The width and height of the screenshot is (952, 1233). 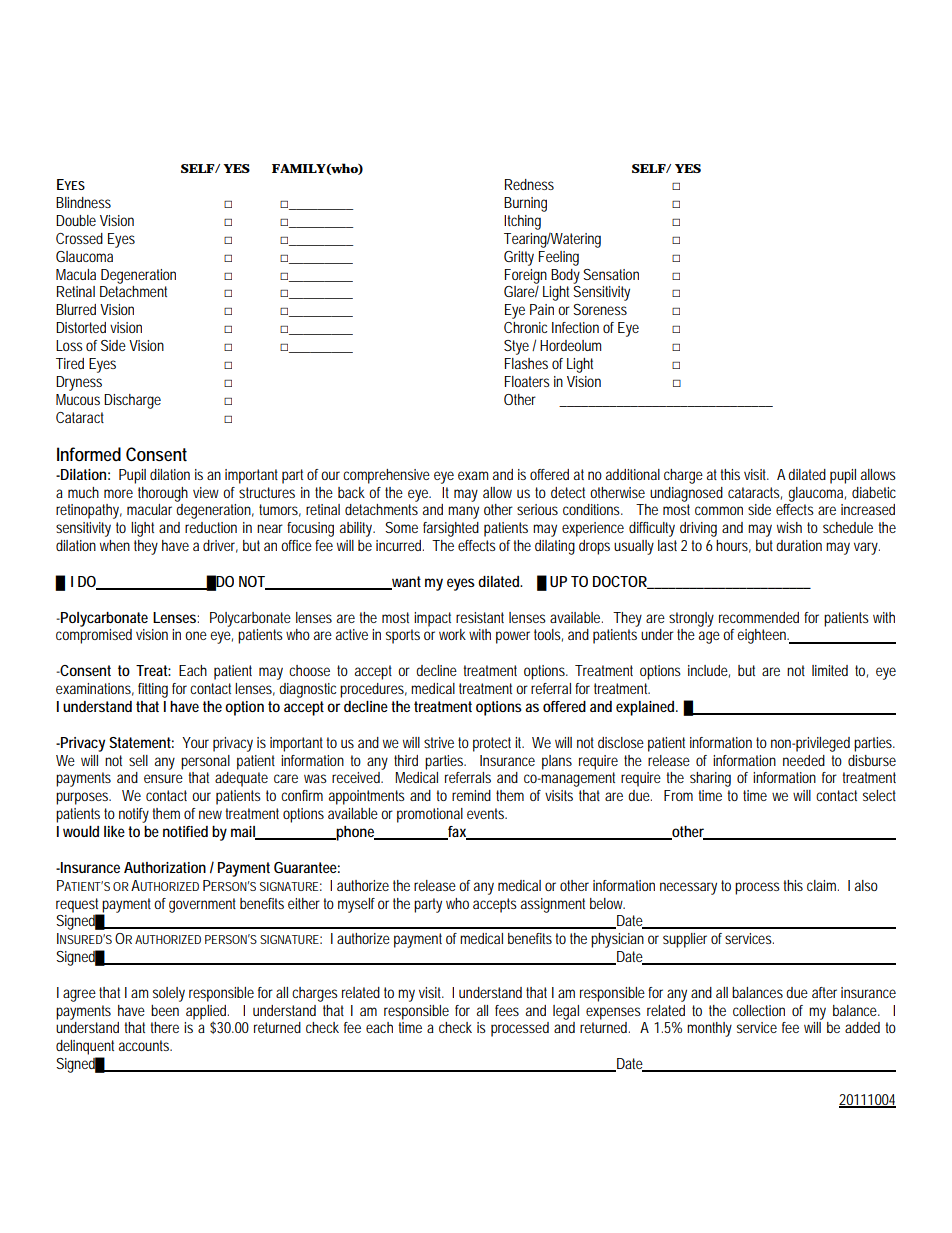 I want to click on strive, so click(x=439, y=742).
